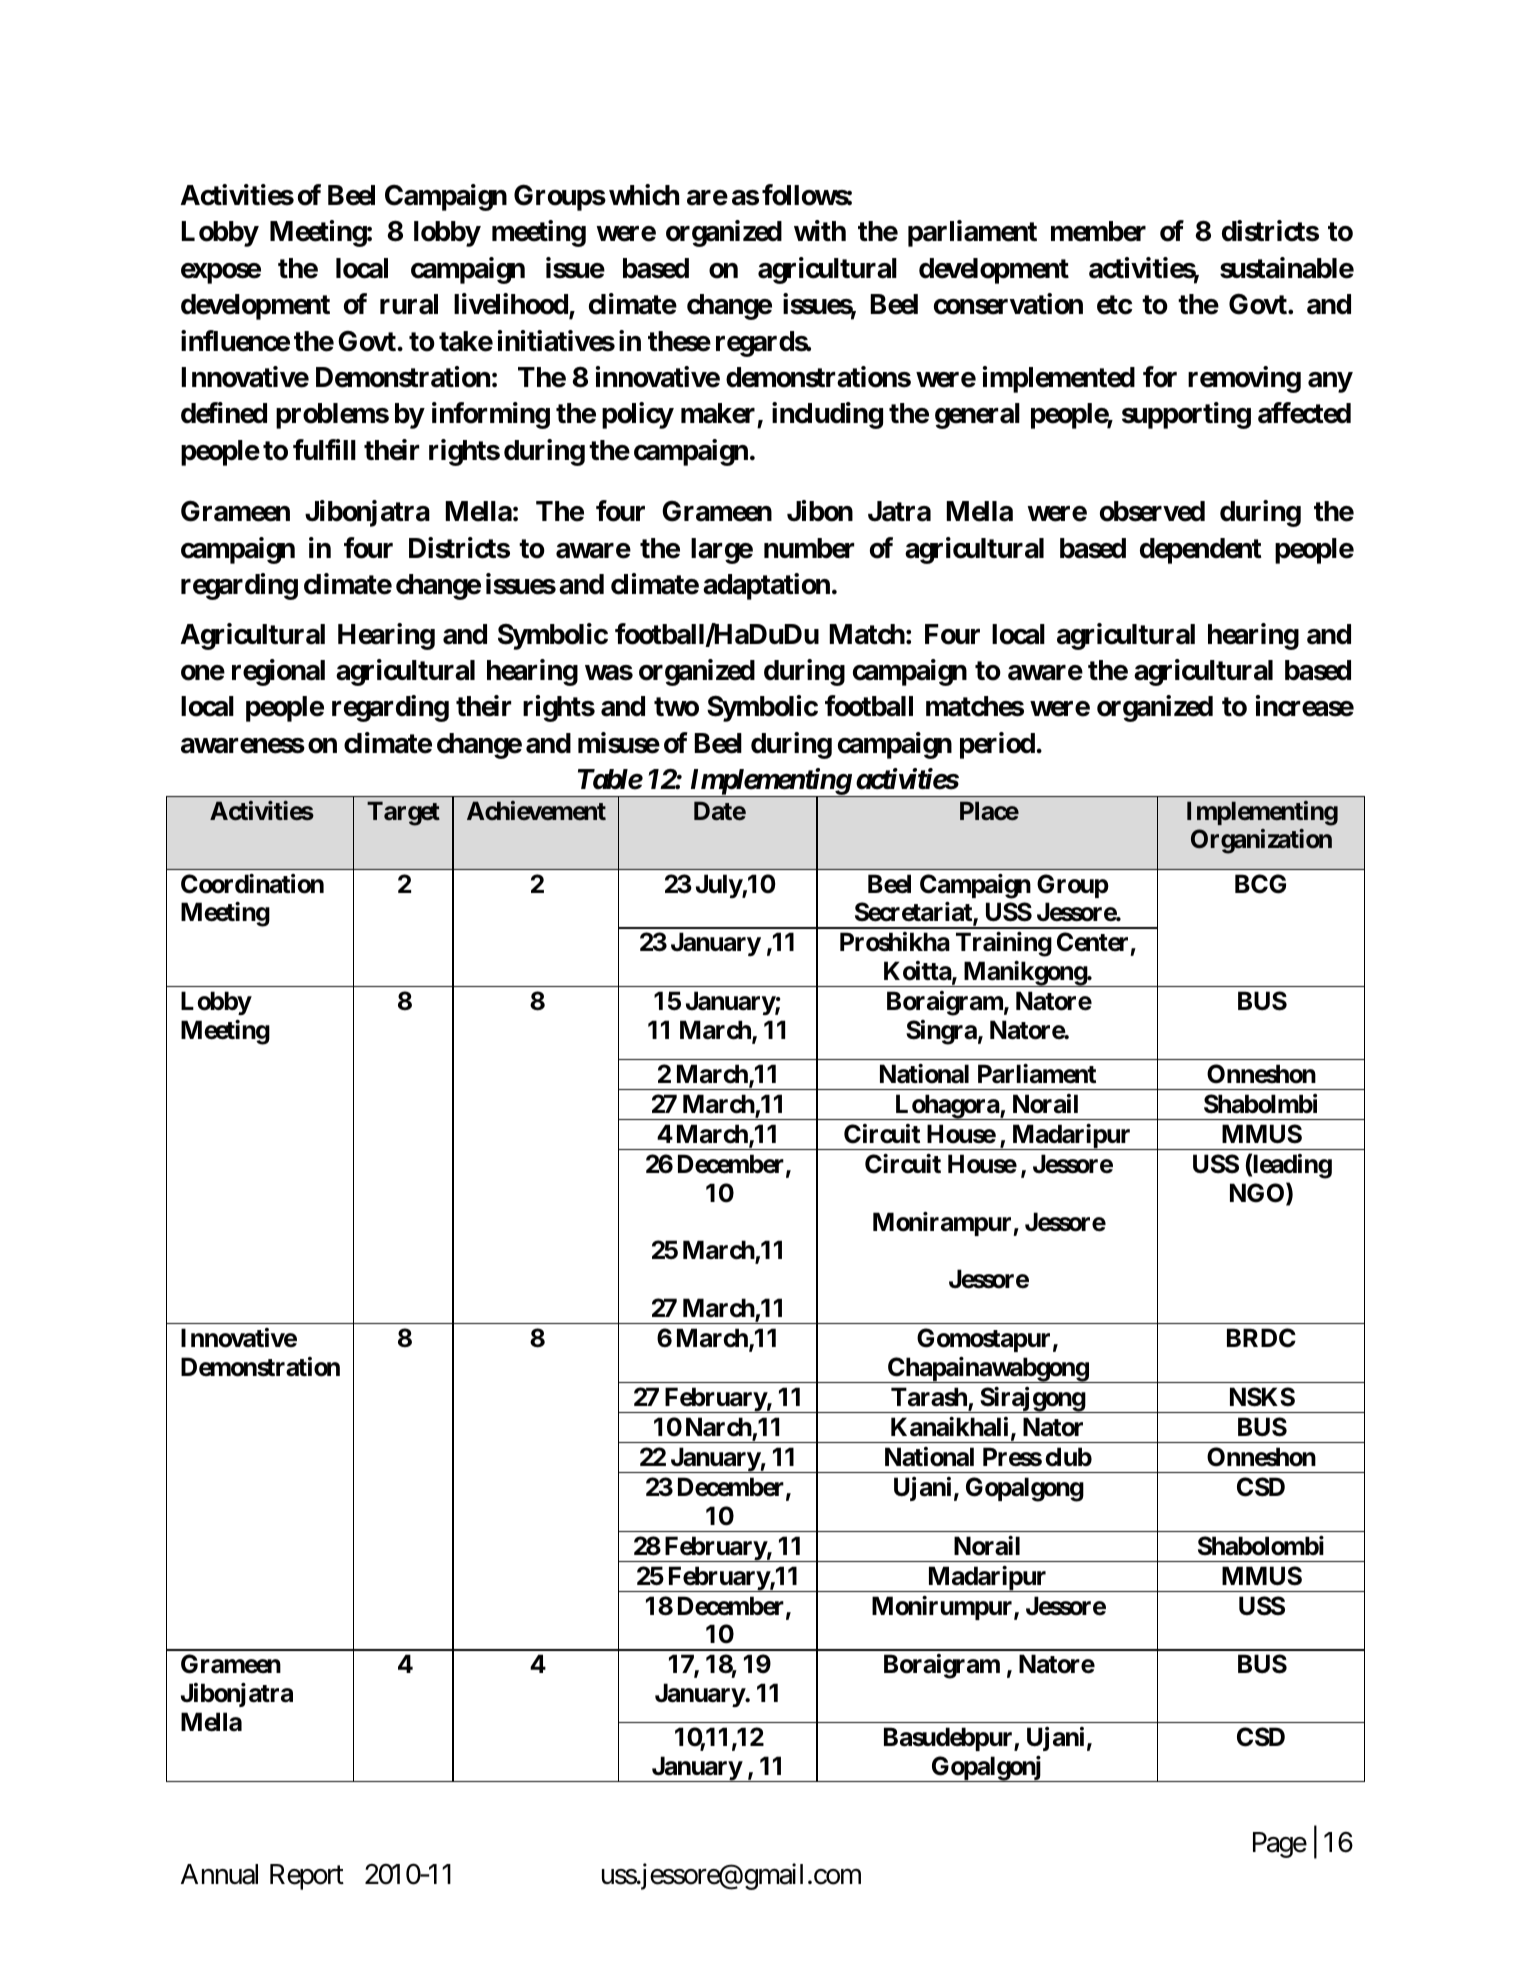 The width and height of the screenshot is (1531, 1981). Describe the element at coordinates (820, 230) in the screenshot. I see `with` at that location.
